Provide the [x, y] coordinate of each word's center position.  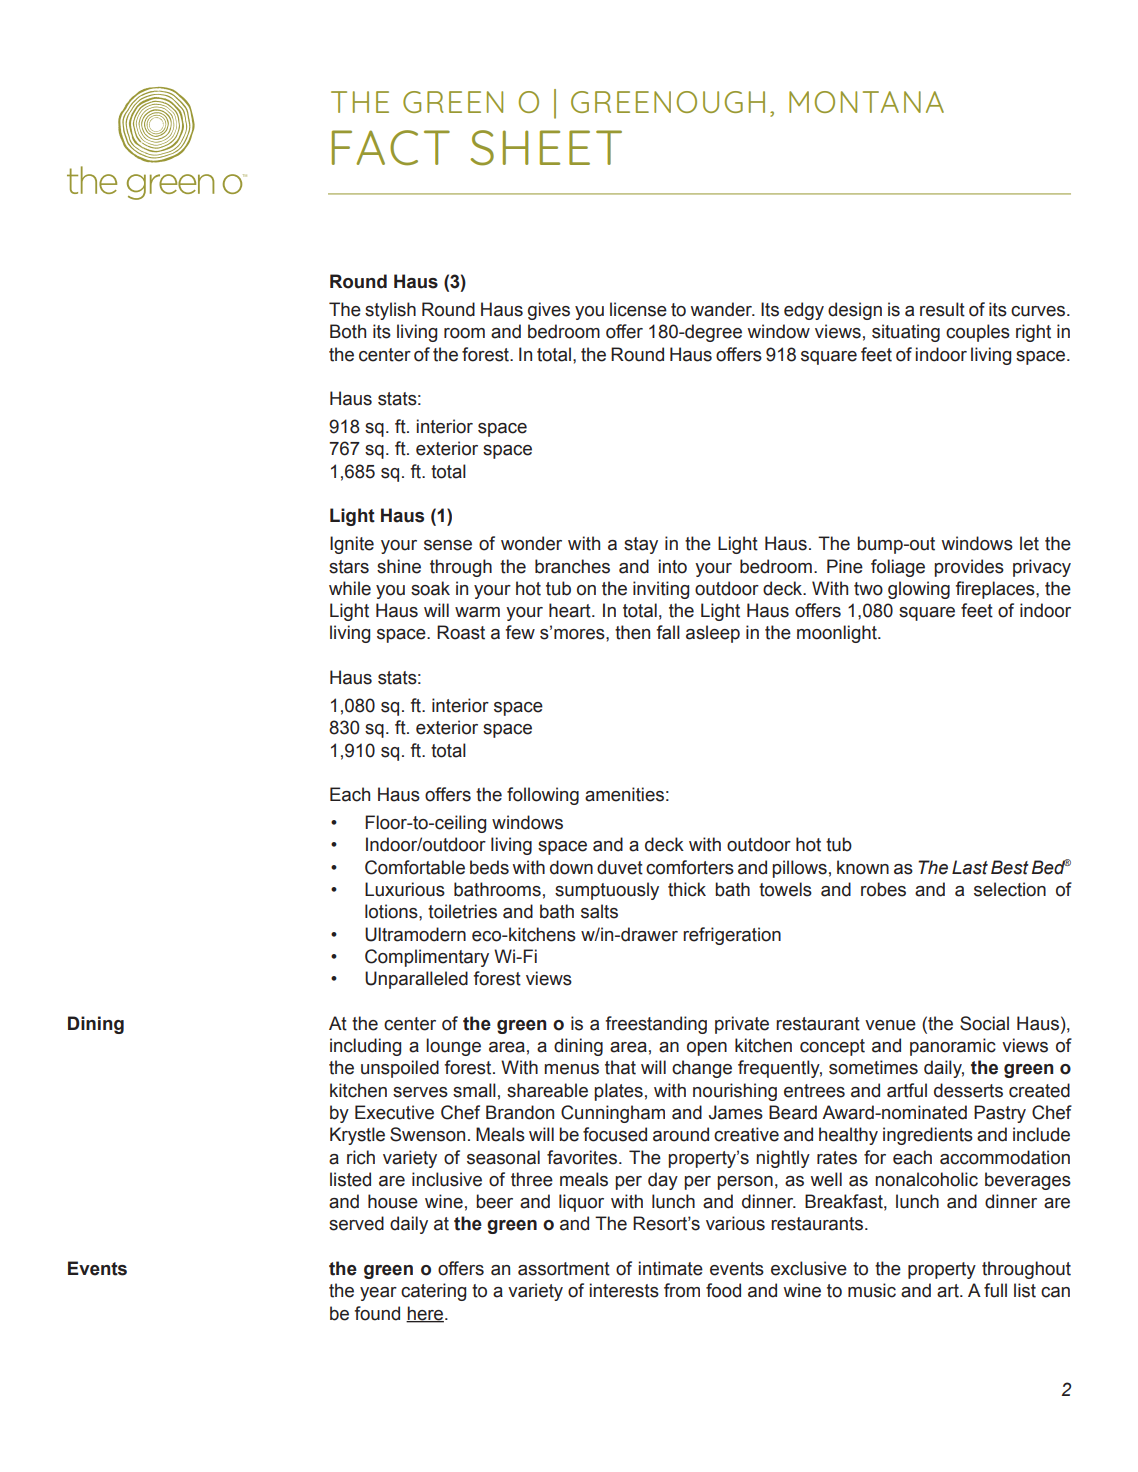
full [995, 1290]
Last [970, 867]
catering [433, 1292]
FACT [391, 148]
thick [687, 889]
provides [969, 568]
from [682, 1290]
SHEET [546, 148]
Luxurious [405, 889]
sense [448, 545]
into [673, 566]
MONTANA [866, 102]
